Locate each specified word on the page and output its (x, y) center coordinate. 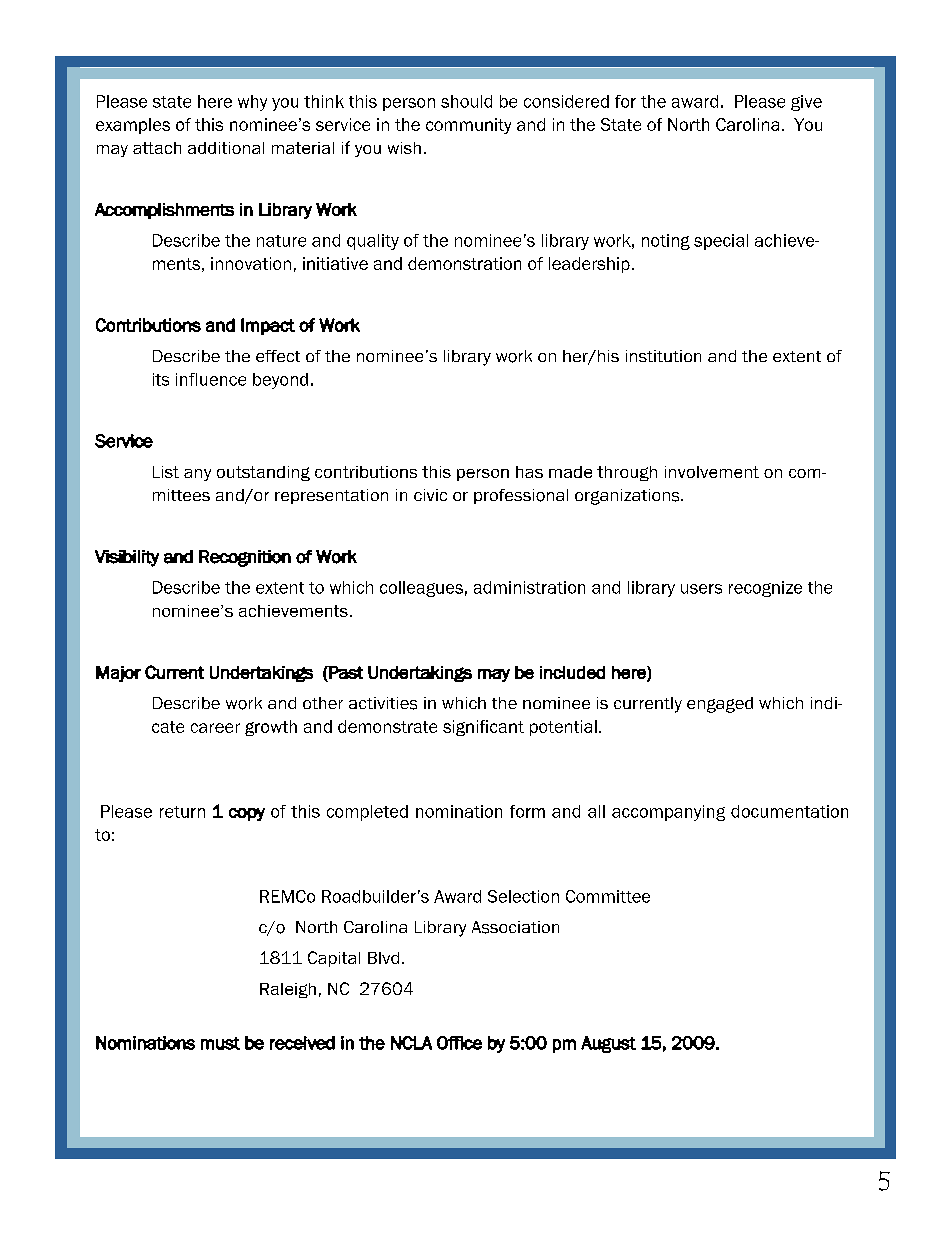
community (468, 126)
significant (483, 728)
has (529, 472)
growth (271, 728)
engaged (720, 705)
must (220, 1043)
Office (459, 1043)
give (806, 103)
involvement (712, 472)
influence (211, 379)
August (608, 1044)
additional (226, 148)
